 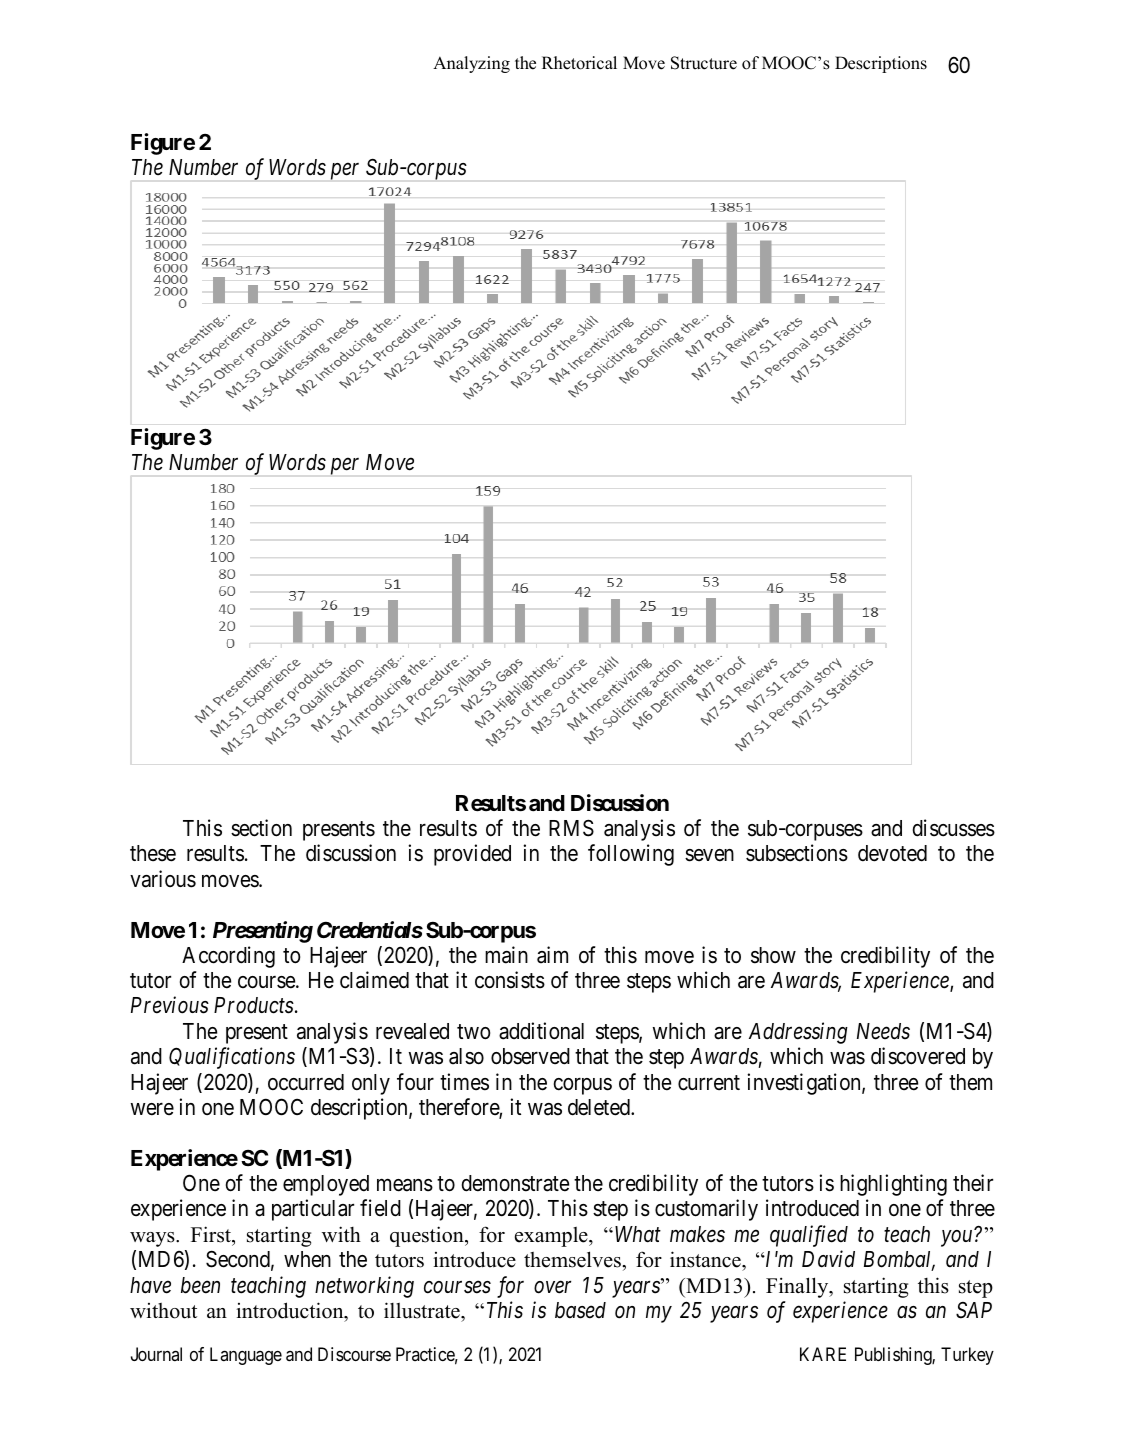 I want to click on Analyzing, so click(x=471, y=64).
